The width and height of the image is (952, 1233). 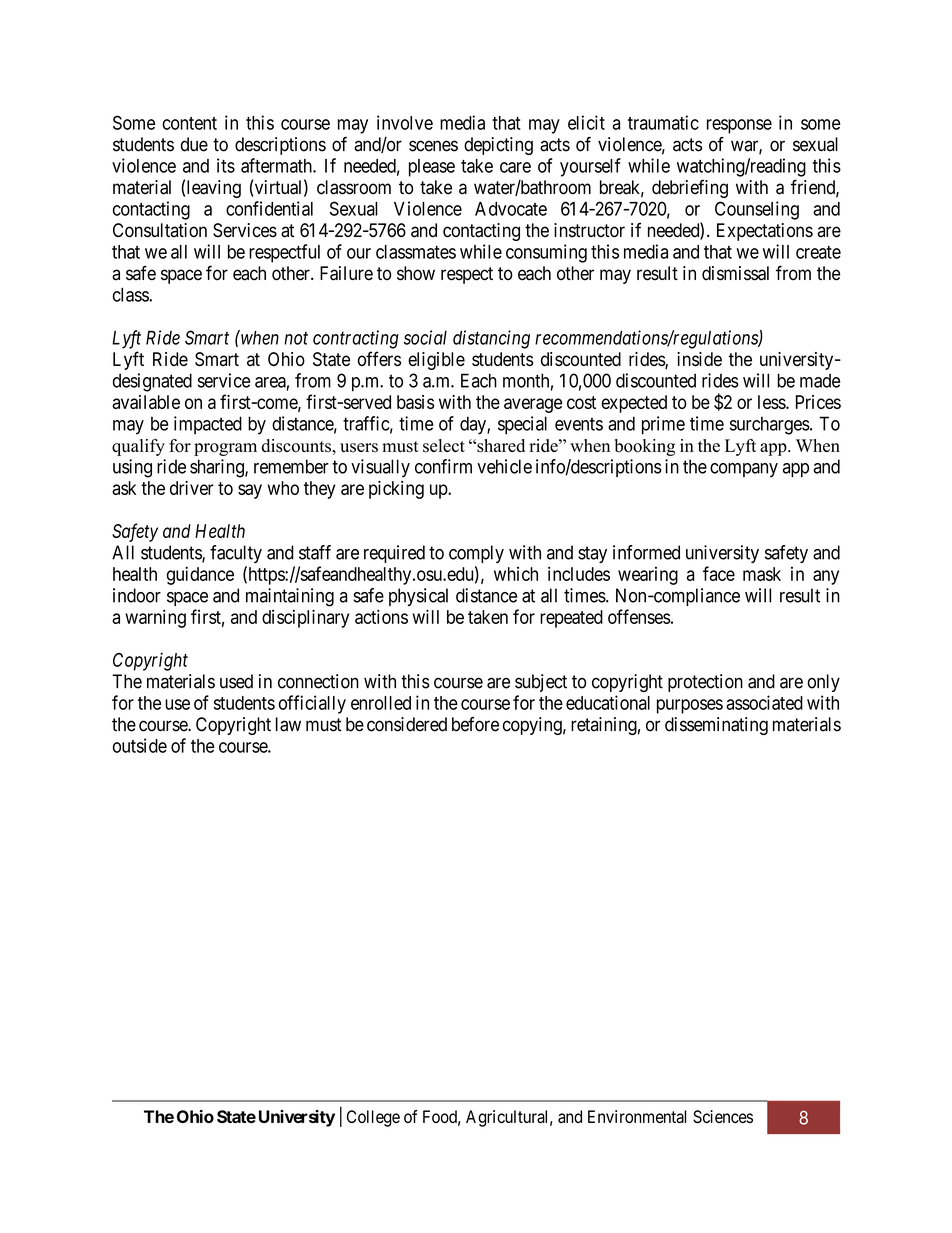 What do you see at coordinates (373, 1118) in the image?
I see `College` at bounding box center [373, 1118].
